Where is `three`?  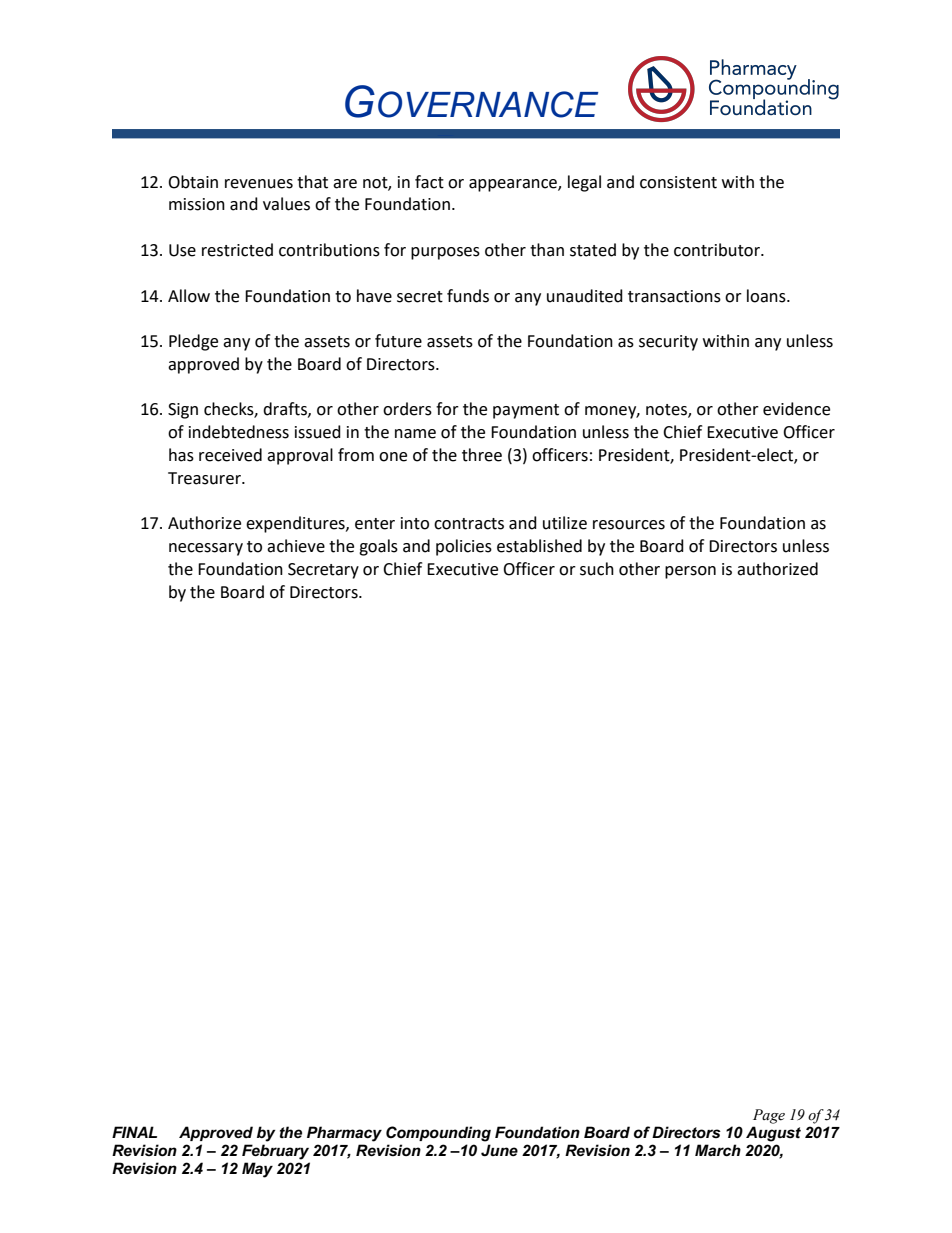
three is located at coordinates (482, 455).
